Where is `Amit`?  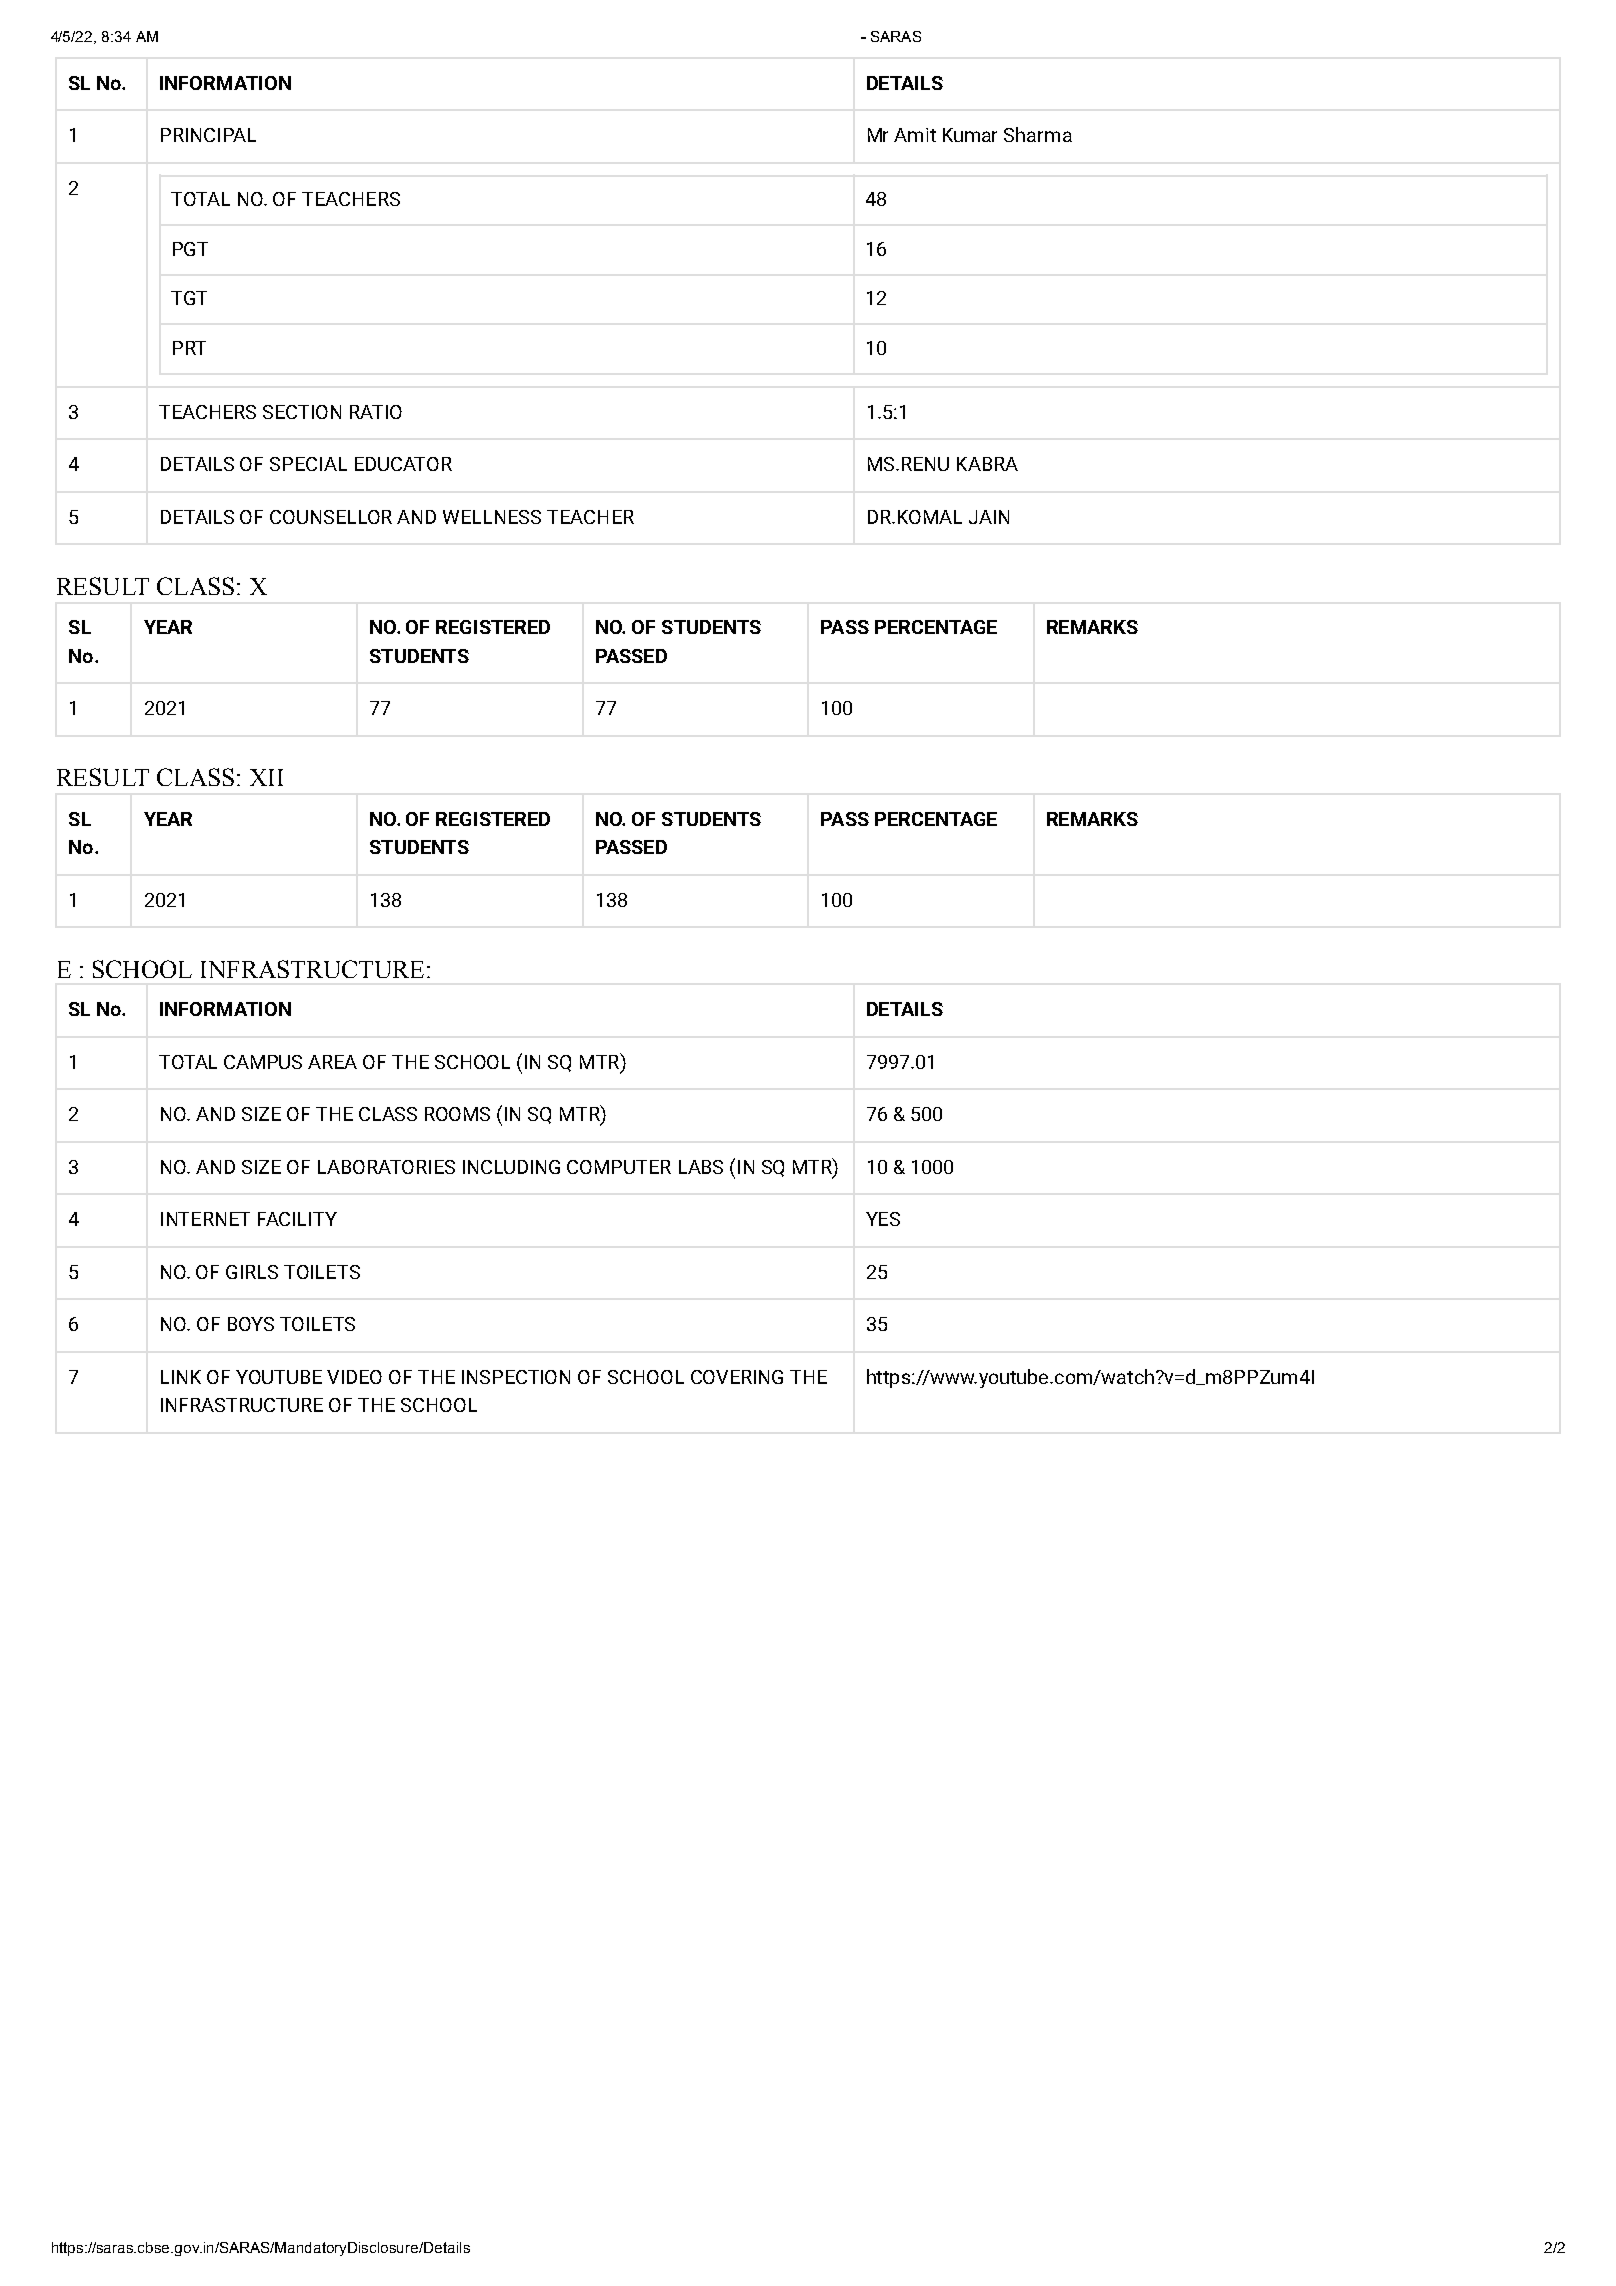
Amit is located at coordinates (915, 135).
